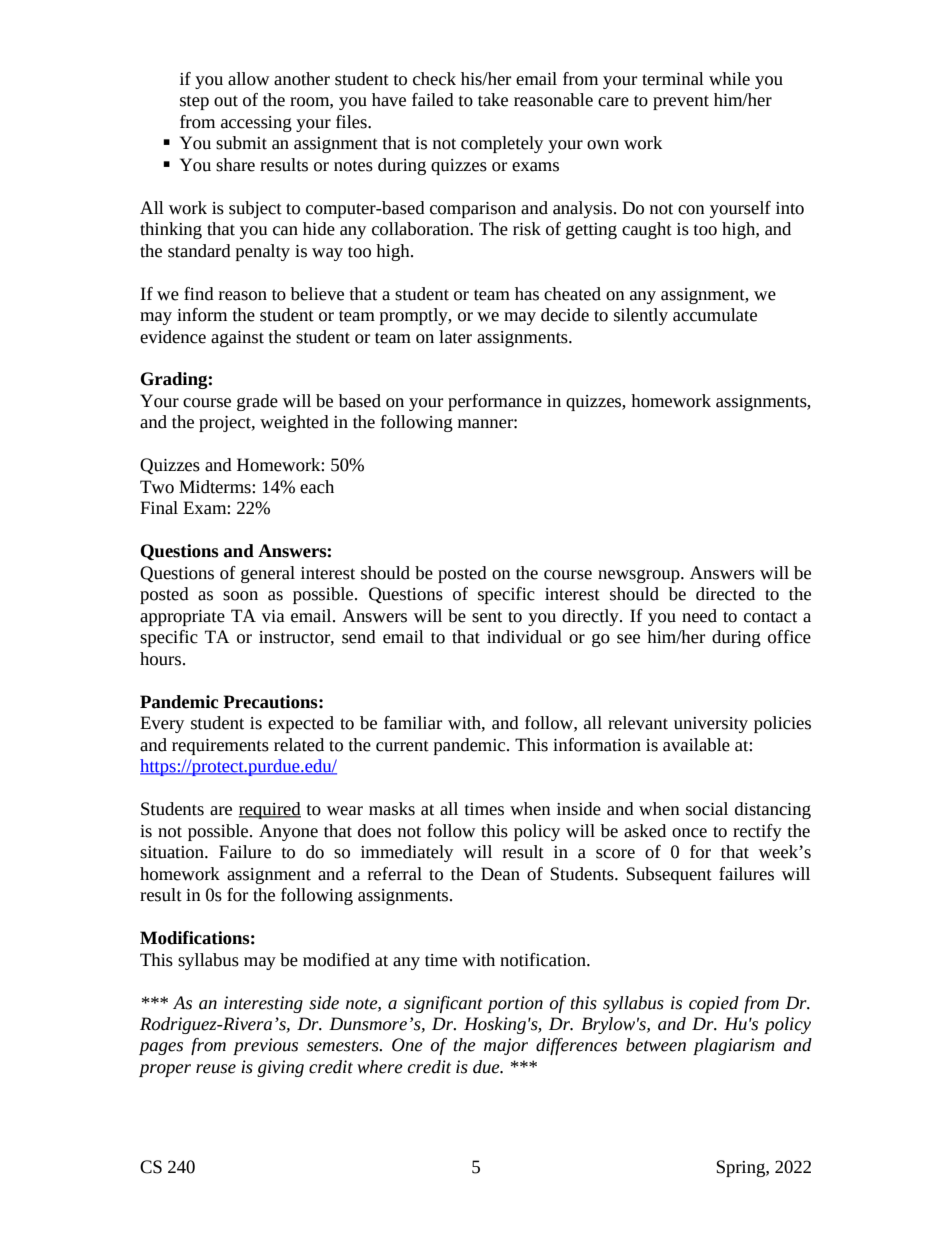  Describe the element at coordinates (524, 637) in the document. I see `individual` at that location.
